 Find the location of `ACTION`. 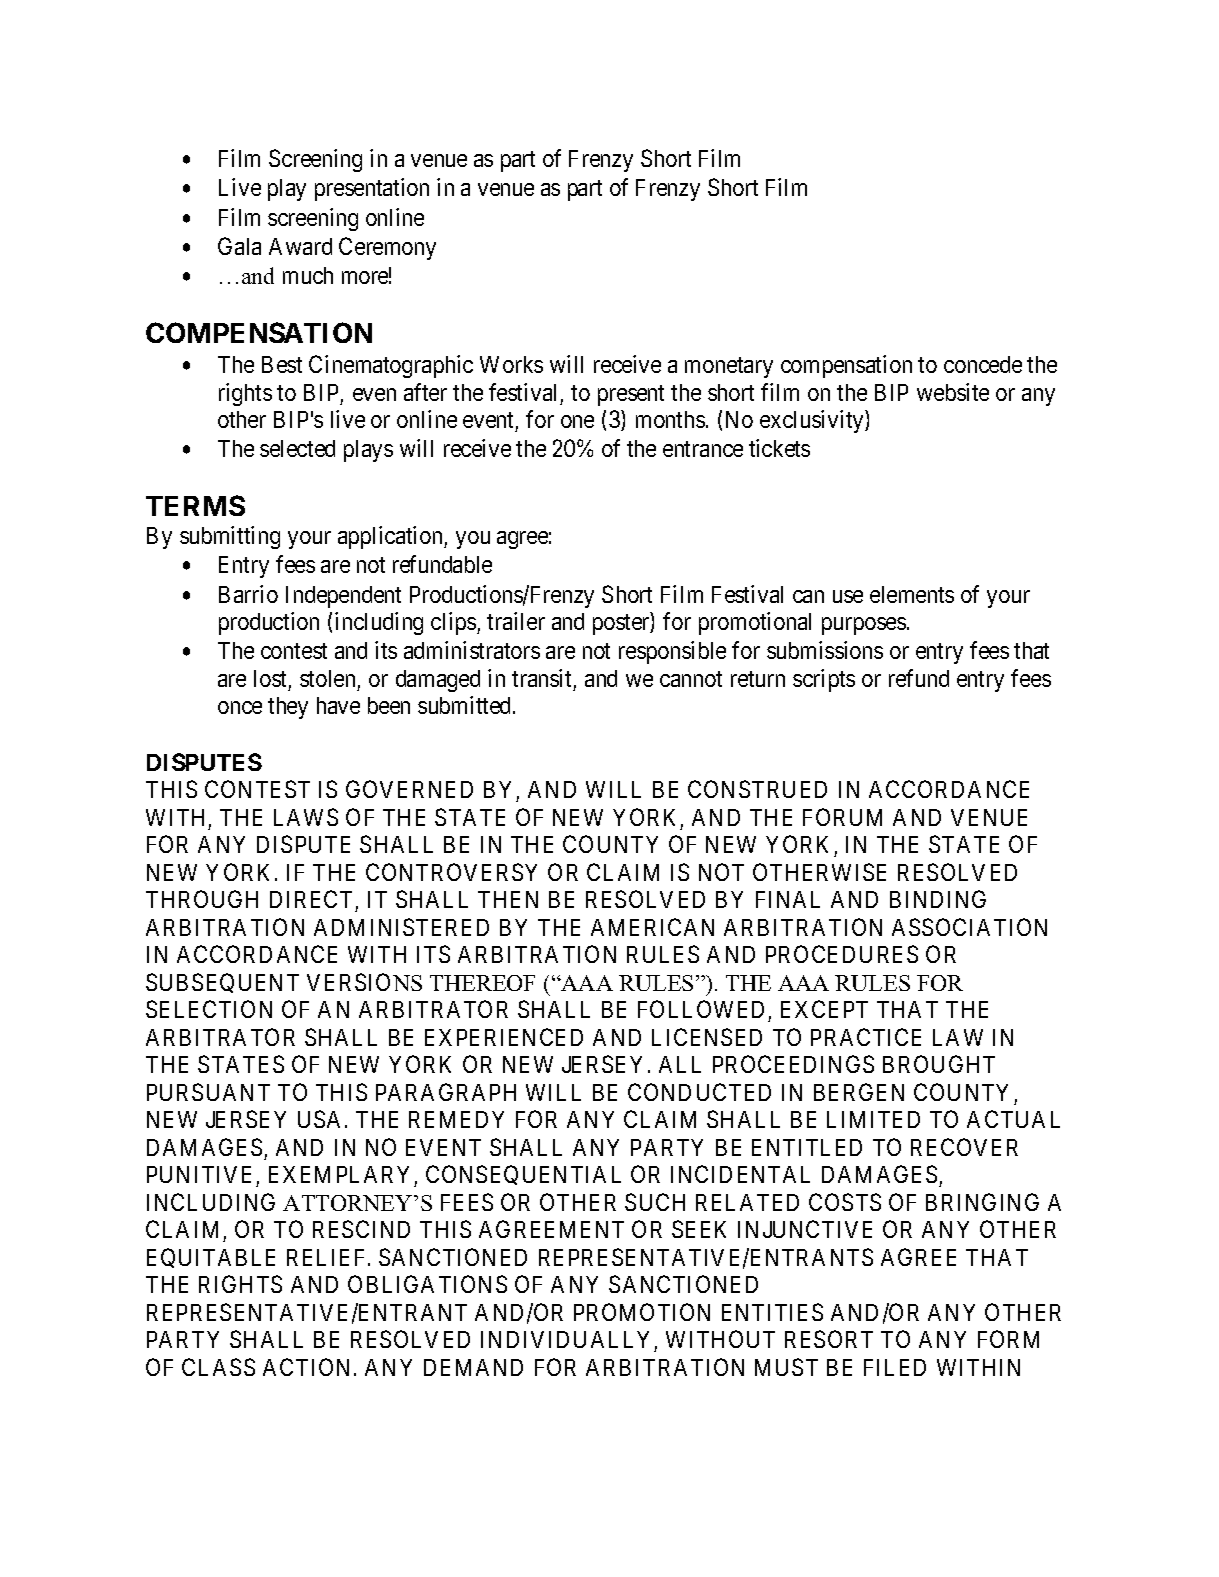

ACTION is located at coordinates (309, 1367).
